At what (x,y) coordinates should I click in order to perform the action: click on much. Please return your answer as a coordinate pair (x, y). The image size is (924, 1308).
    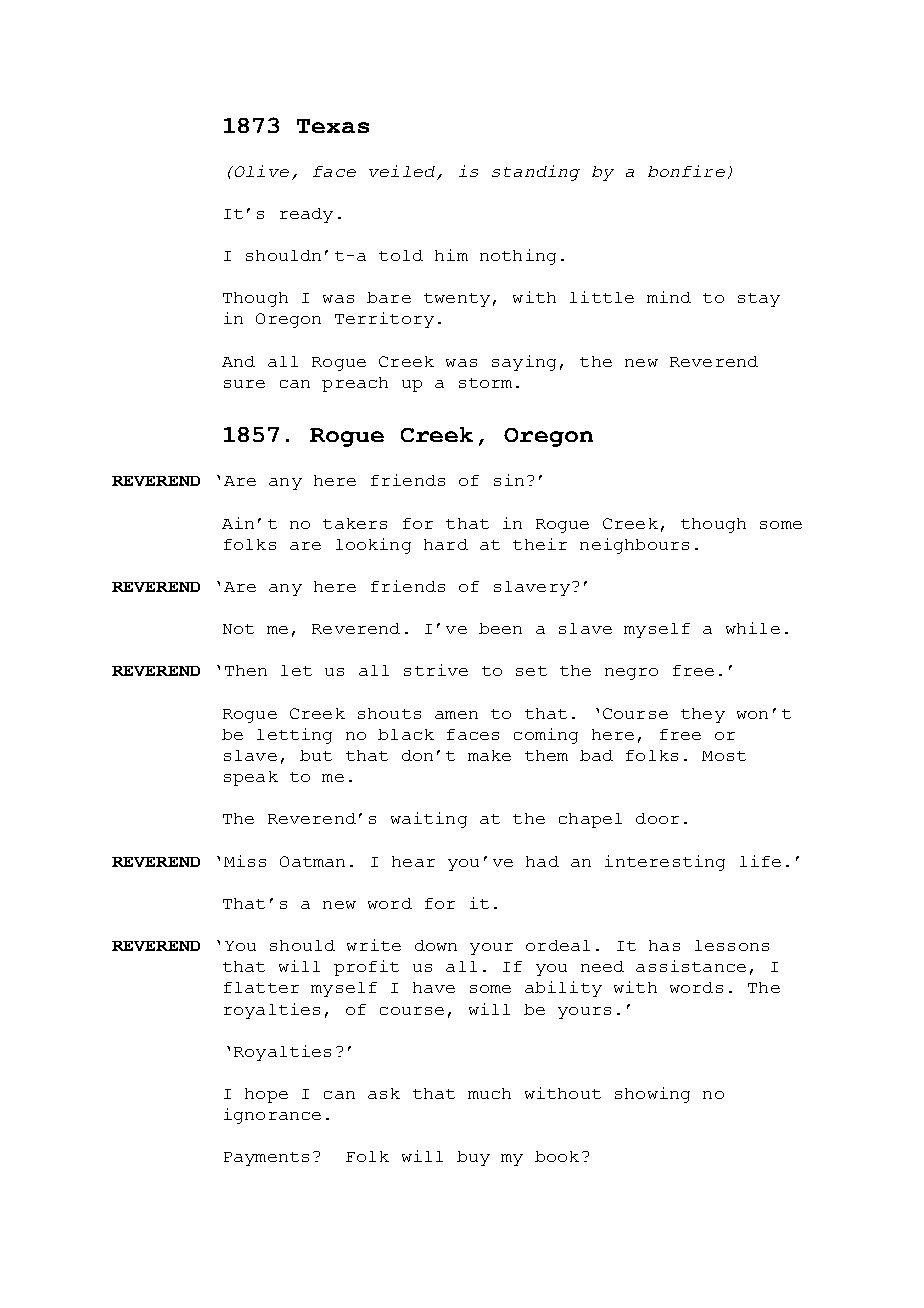
    Looking at the image, I should click on (489, 1093).
